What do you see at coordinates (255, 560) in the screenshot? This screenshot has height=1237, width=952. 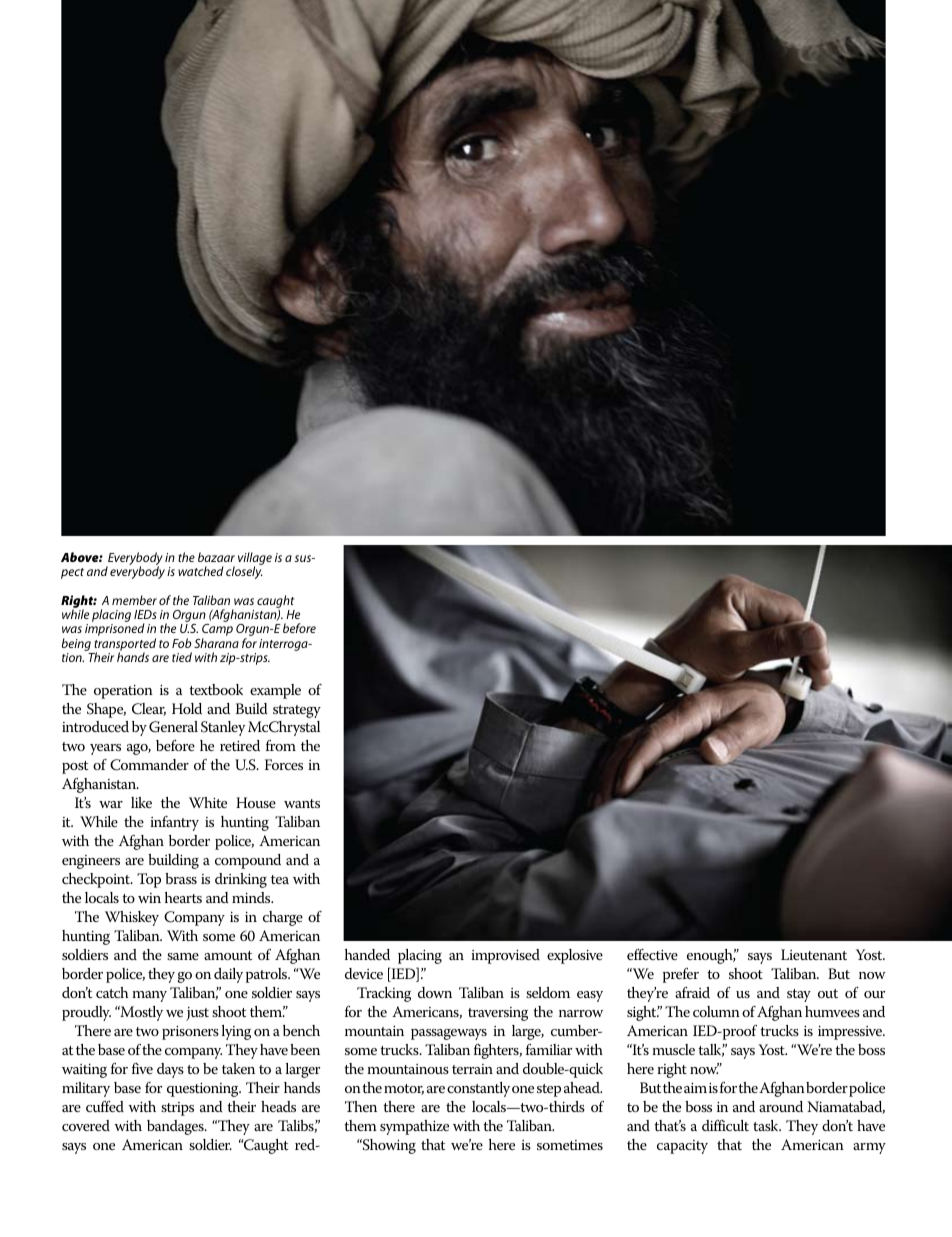 I see `village` at bounding box center [255, 560].
